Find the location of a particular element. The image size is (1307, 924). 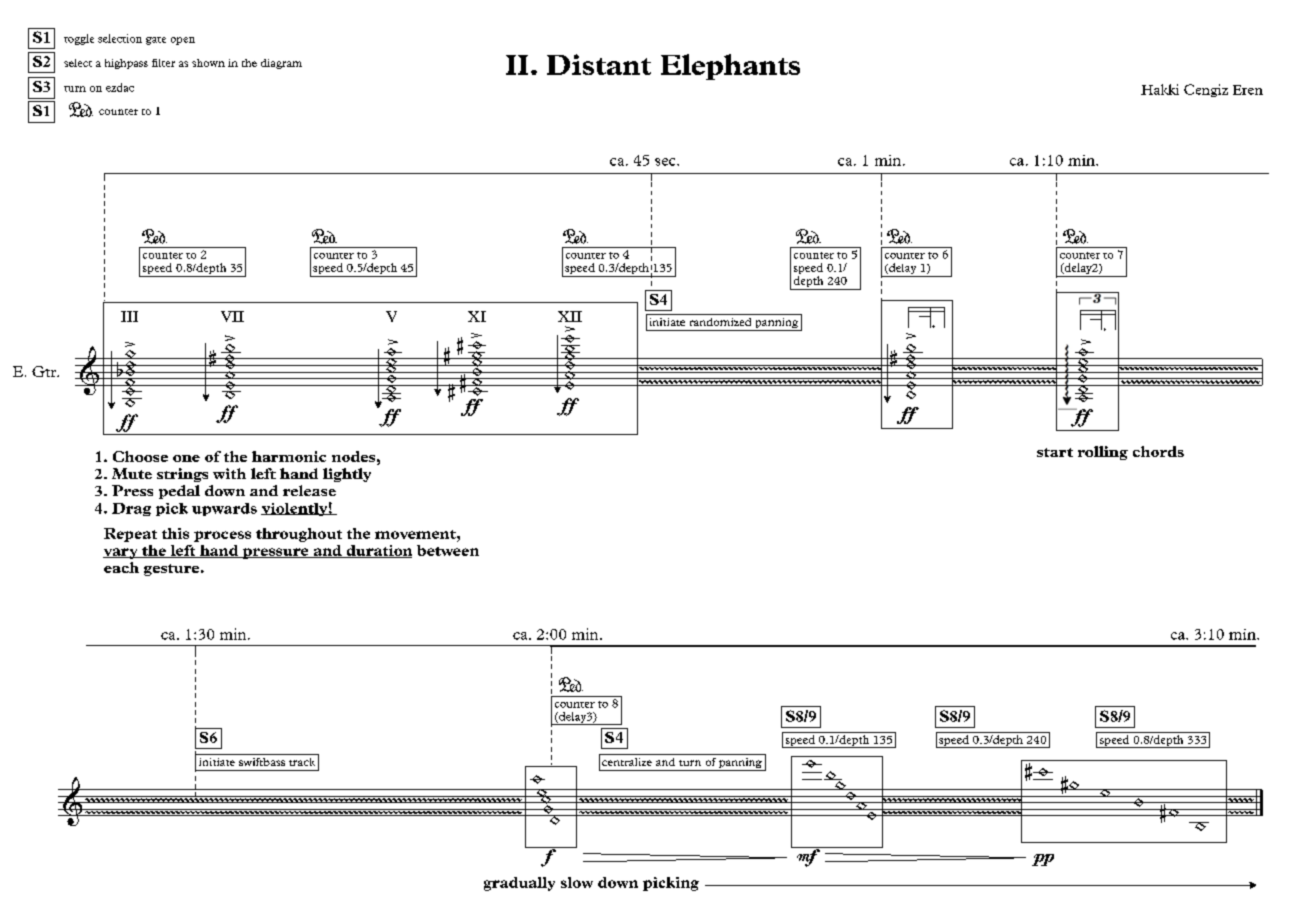

Eren is located at coordinates (1248, 90).
